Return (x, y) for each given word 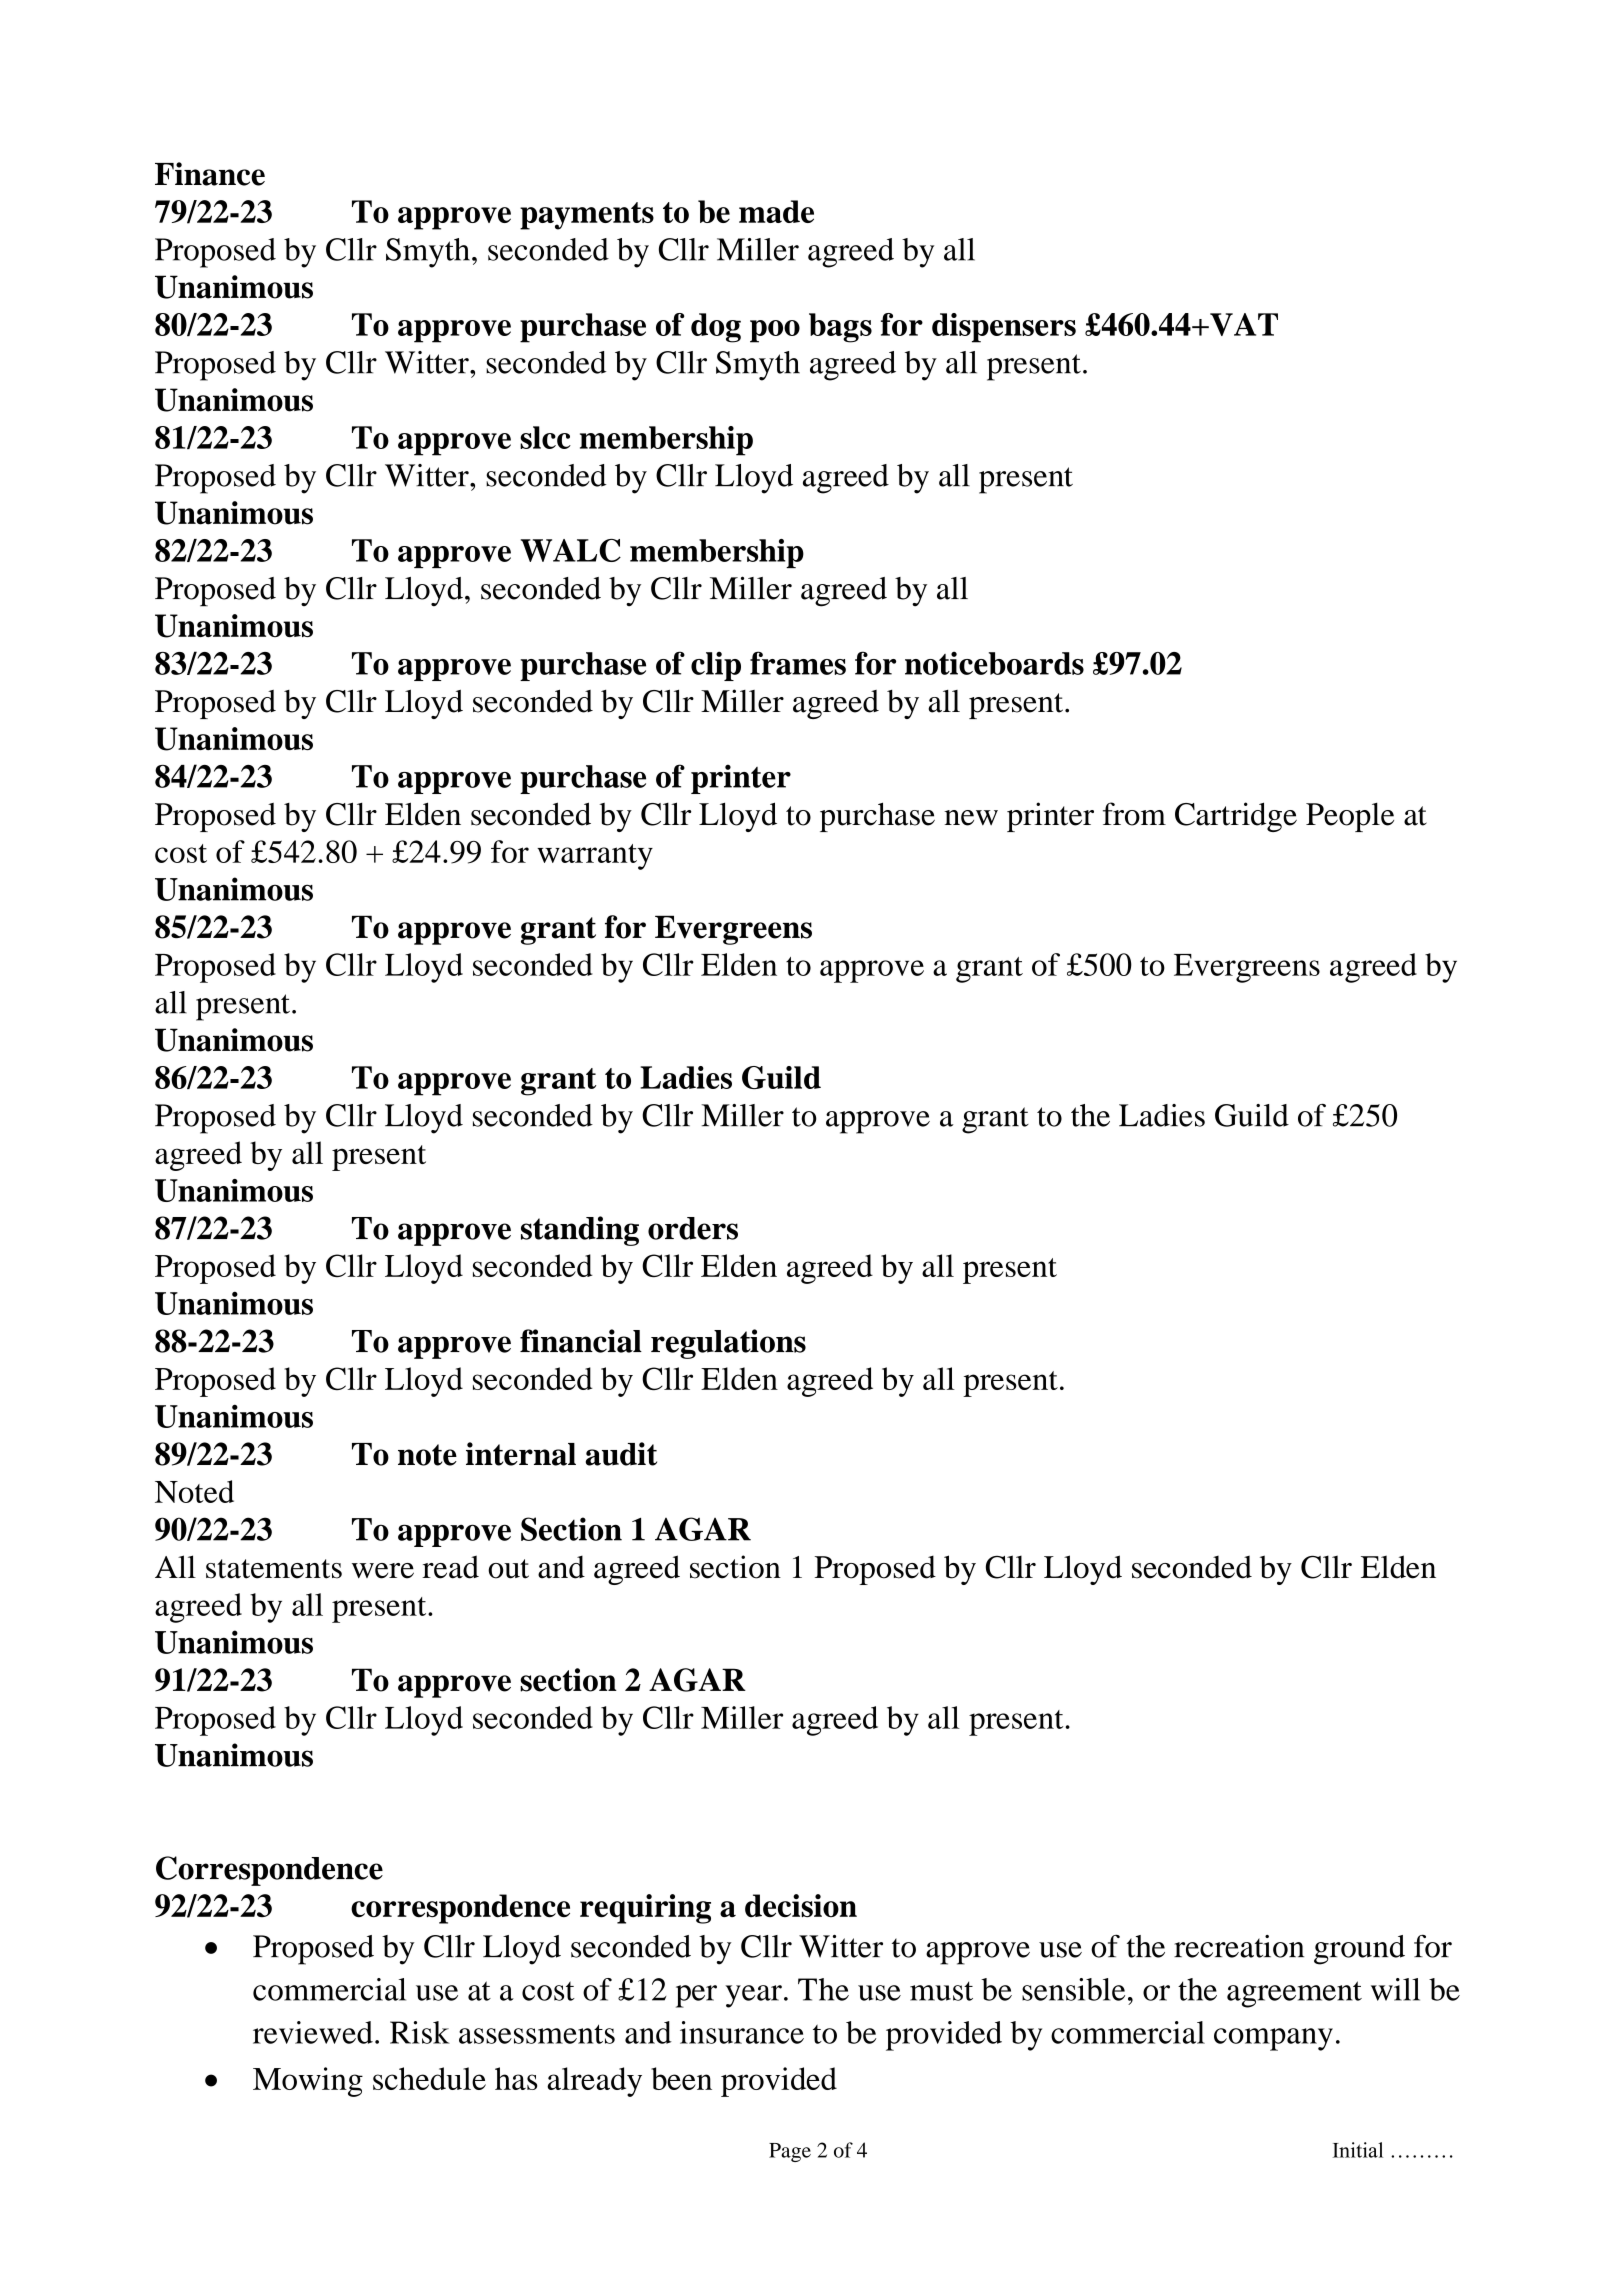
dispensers (1004, 328)
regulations (728, 1344)
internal (521, 1454)
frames (798, 663)
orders (693, 1228)
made (776, 211)
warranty (595, 857)
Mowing (308, 2082)
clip (716, 666)
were (383, 1571)
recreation (1239, 1946)
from (1134, 814)
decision (801, 1905)
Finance (210, 174)
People (1350, 817)
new (971, 818)
